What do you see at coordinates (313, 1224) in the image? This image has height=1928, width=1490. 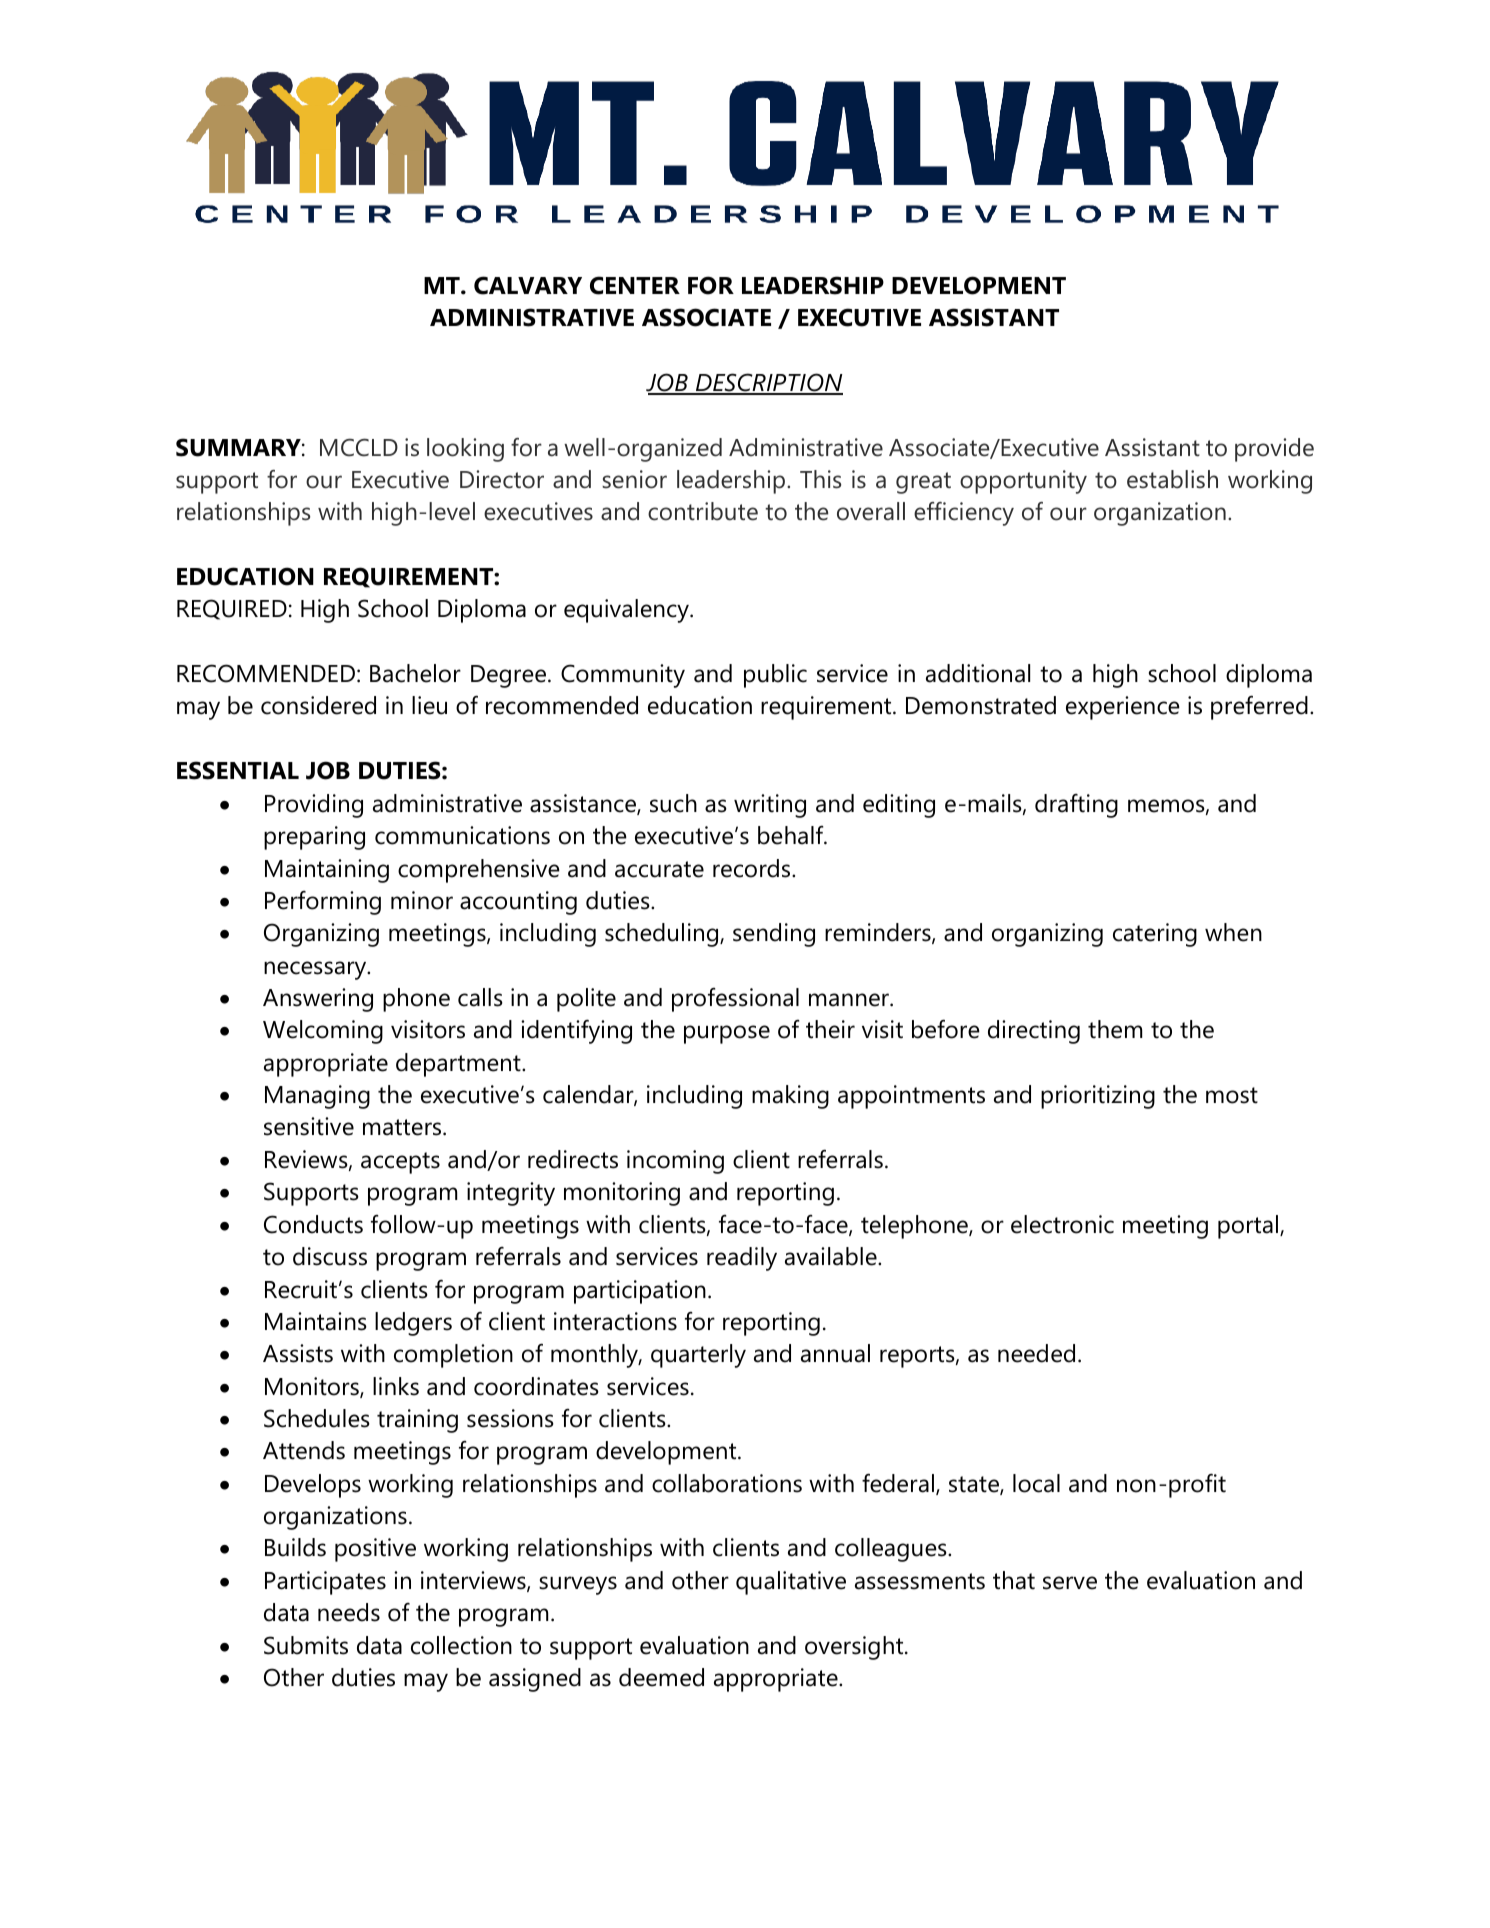 I see `Conducts` at bounding box center [313, 1224].
